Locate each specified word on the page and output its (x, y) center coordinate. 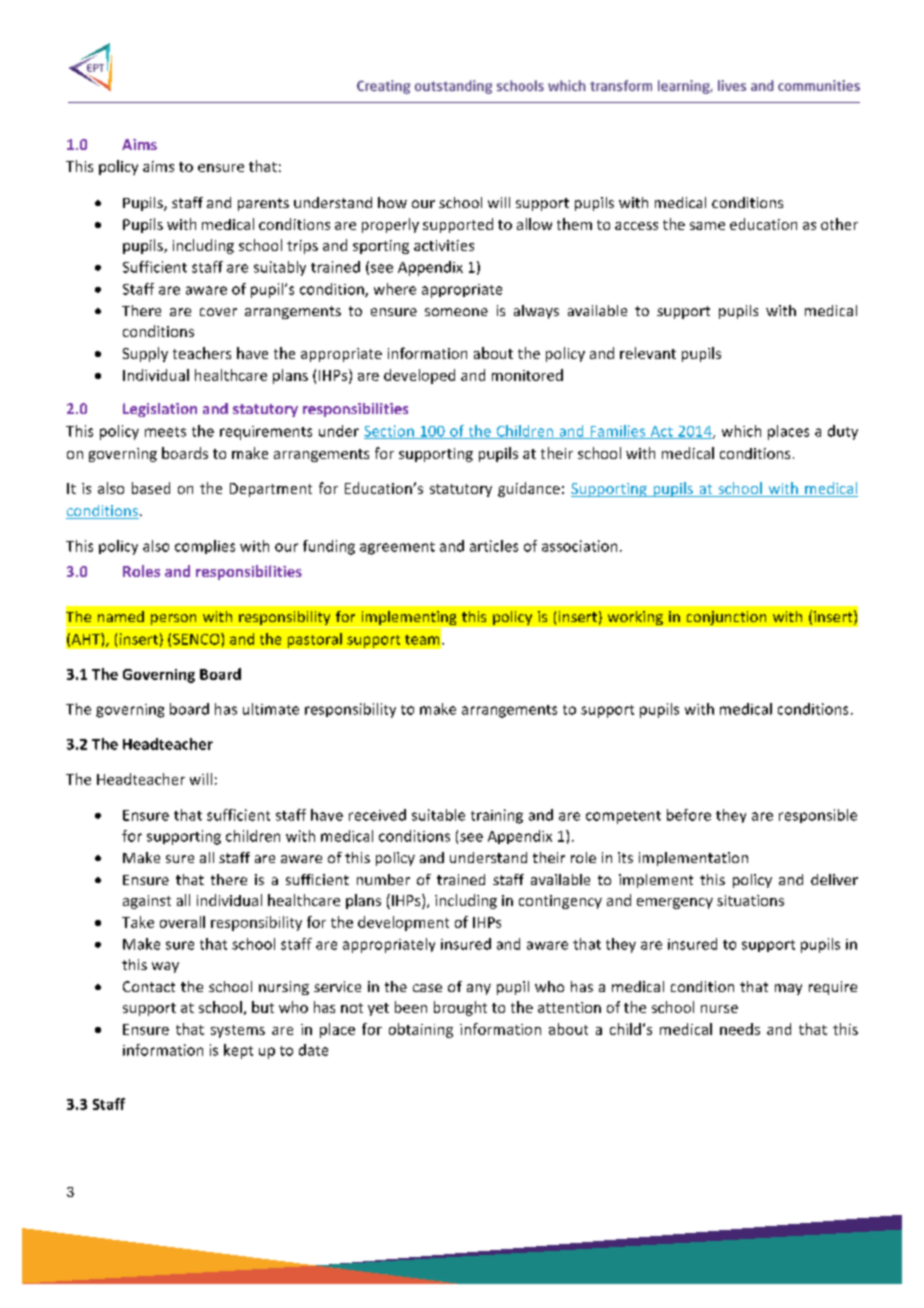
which (741, 431)
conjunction (726, 618)
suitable (438, 815)
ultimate (271, 709)
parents (263, 204)
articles (494, 546)
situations (750, 900)
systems (238, 1031)
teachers (202, 353)
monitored (527, 375)
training (497, 816)
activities (444, 245)
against (147, 902)
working (635, 618)
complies (205, 547)
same (707, 226)
